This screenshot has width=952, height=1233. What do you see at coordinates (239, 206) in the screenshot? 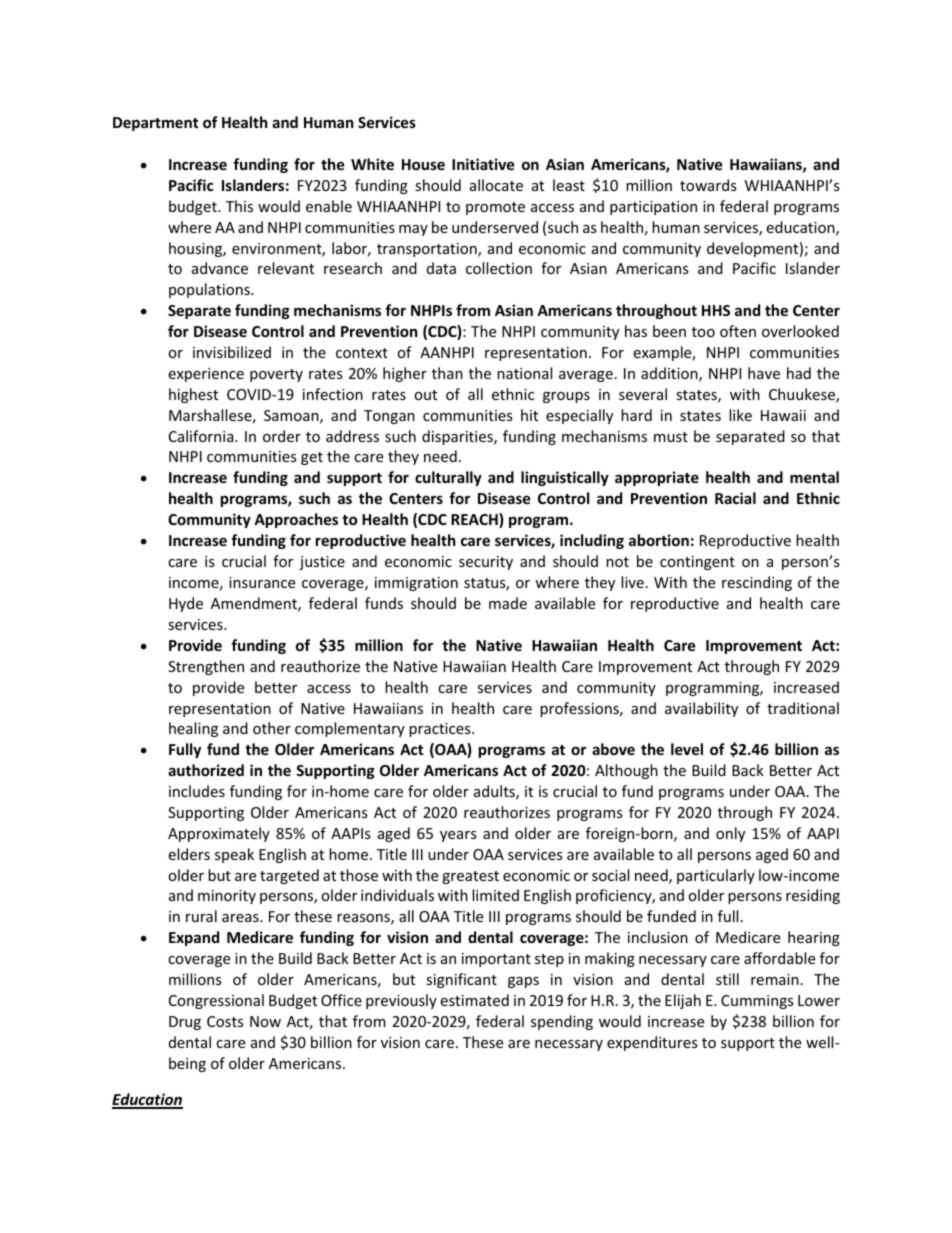
I see `This` at bounding box center [239, 206].
